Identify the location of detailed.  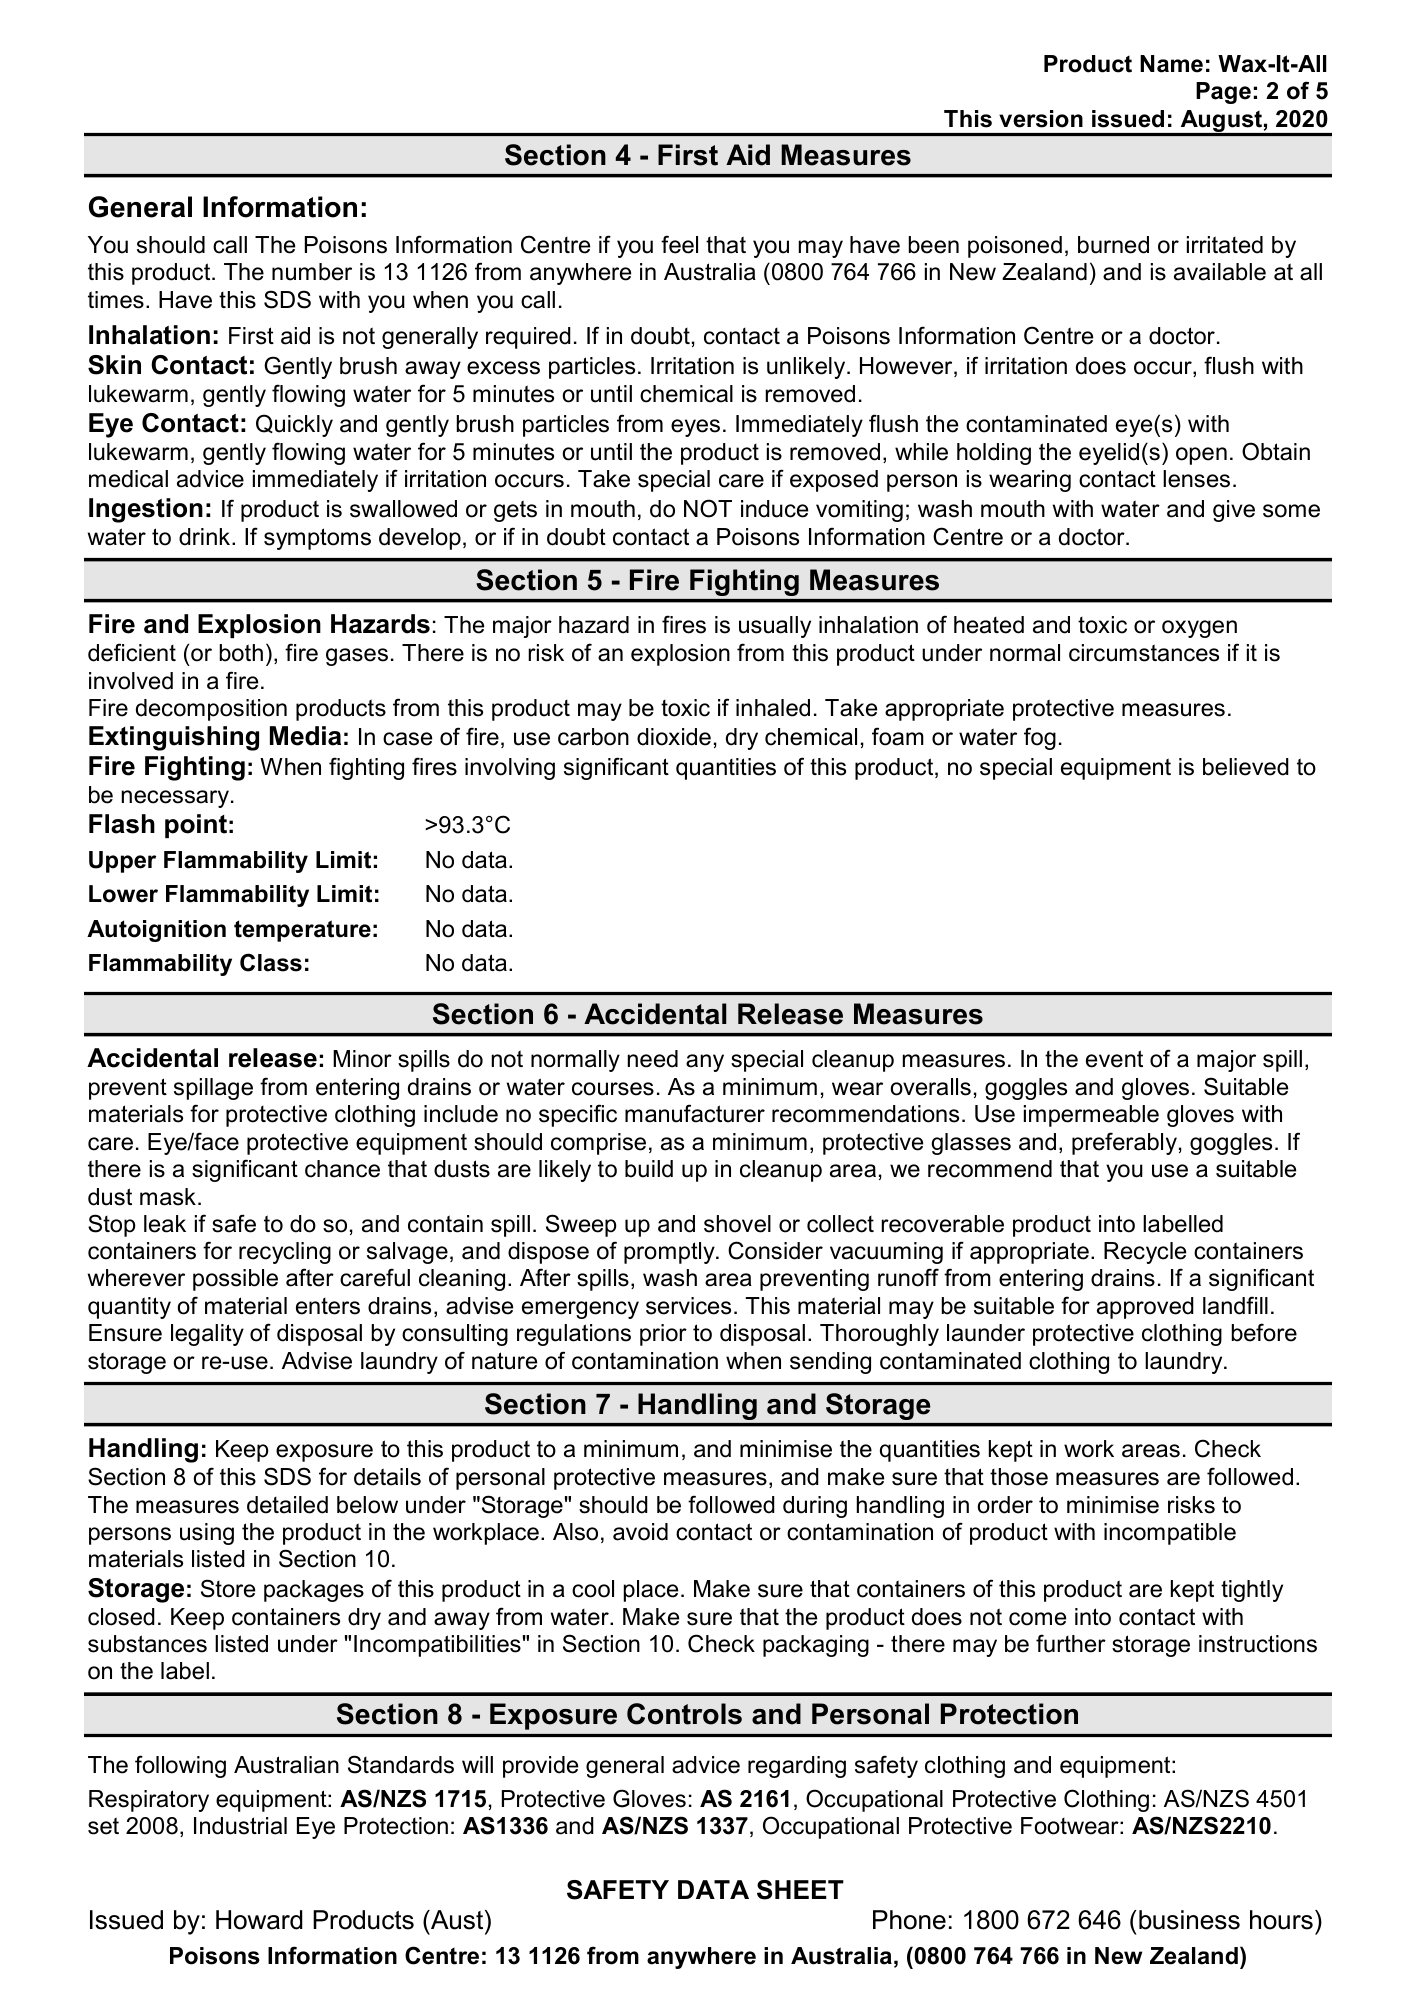
(287, 1505).
